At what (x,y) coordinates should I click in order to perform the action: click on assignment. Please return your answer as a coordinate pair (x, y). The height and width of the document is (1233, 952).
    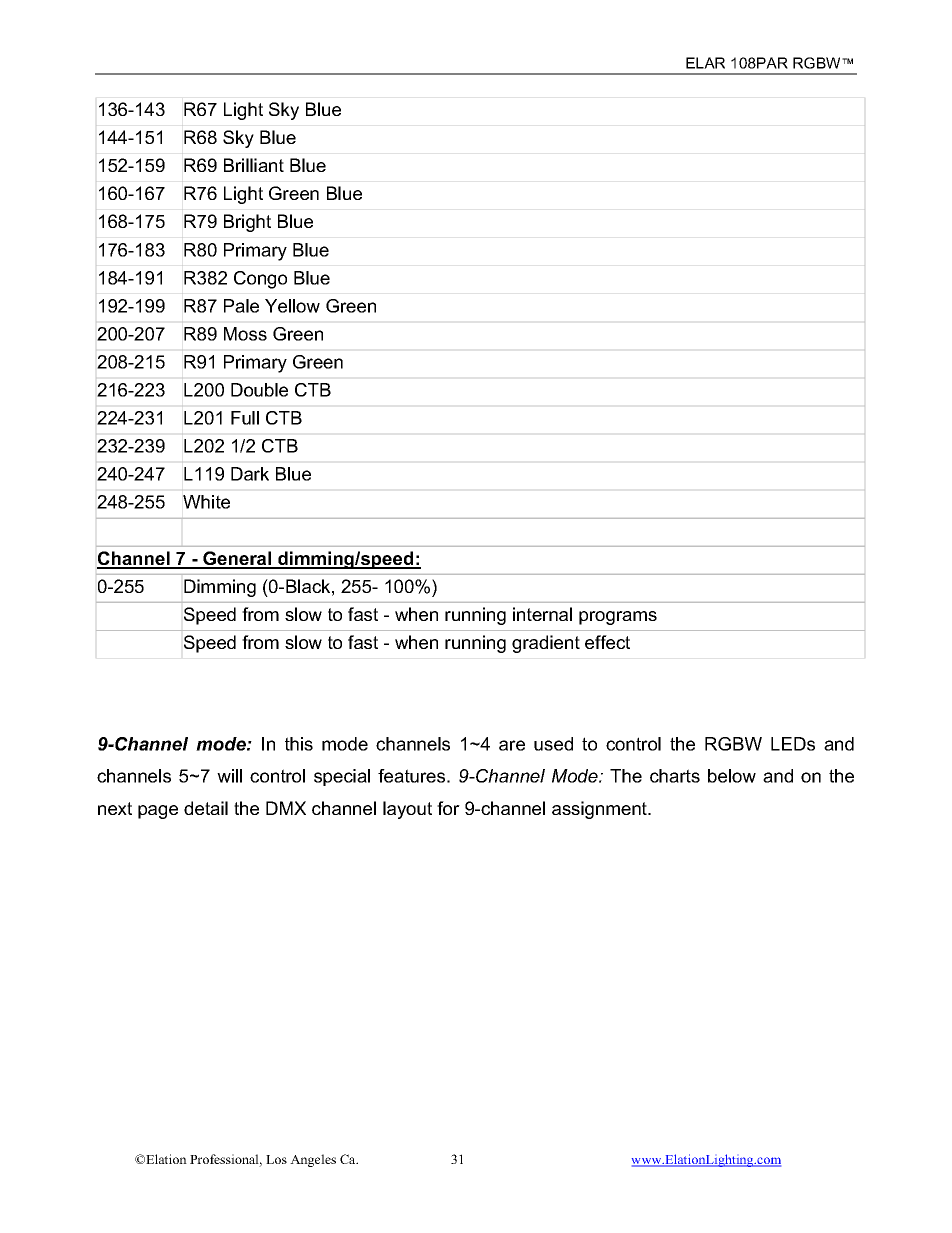
    Looking at the image, I should click on (600, 810).
